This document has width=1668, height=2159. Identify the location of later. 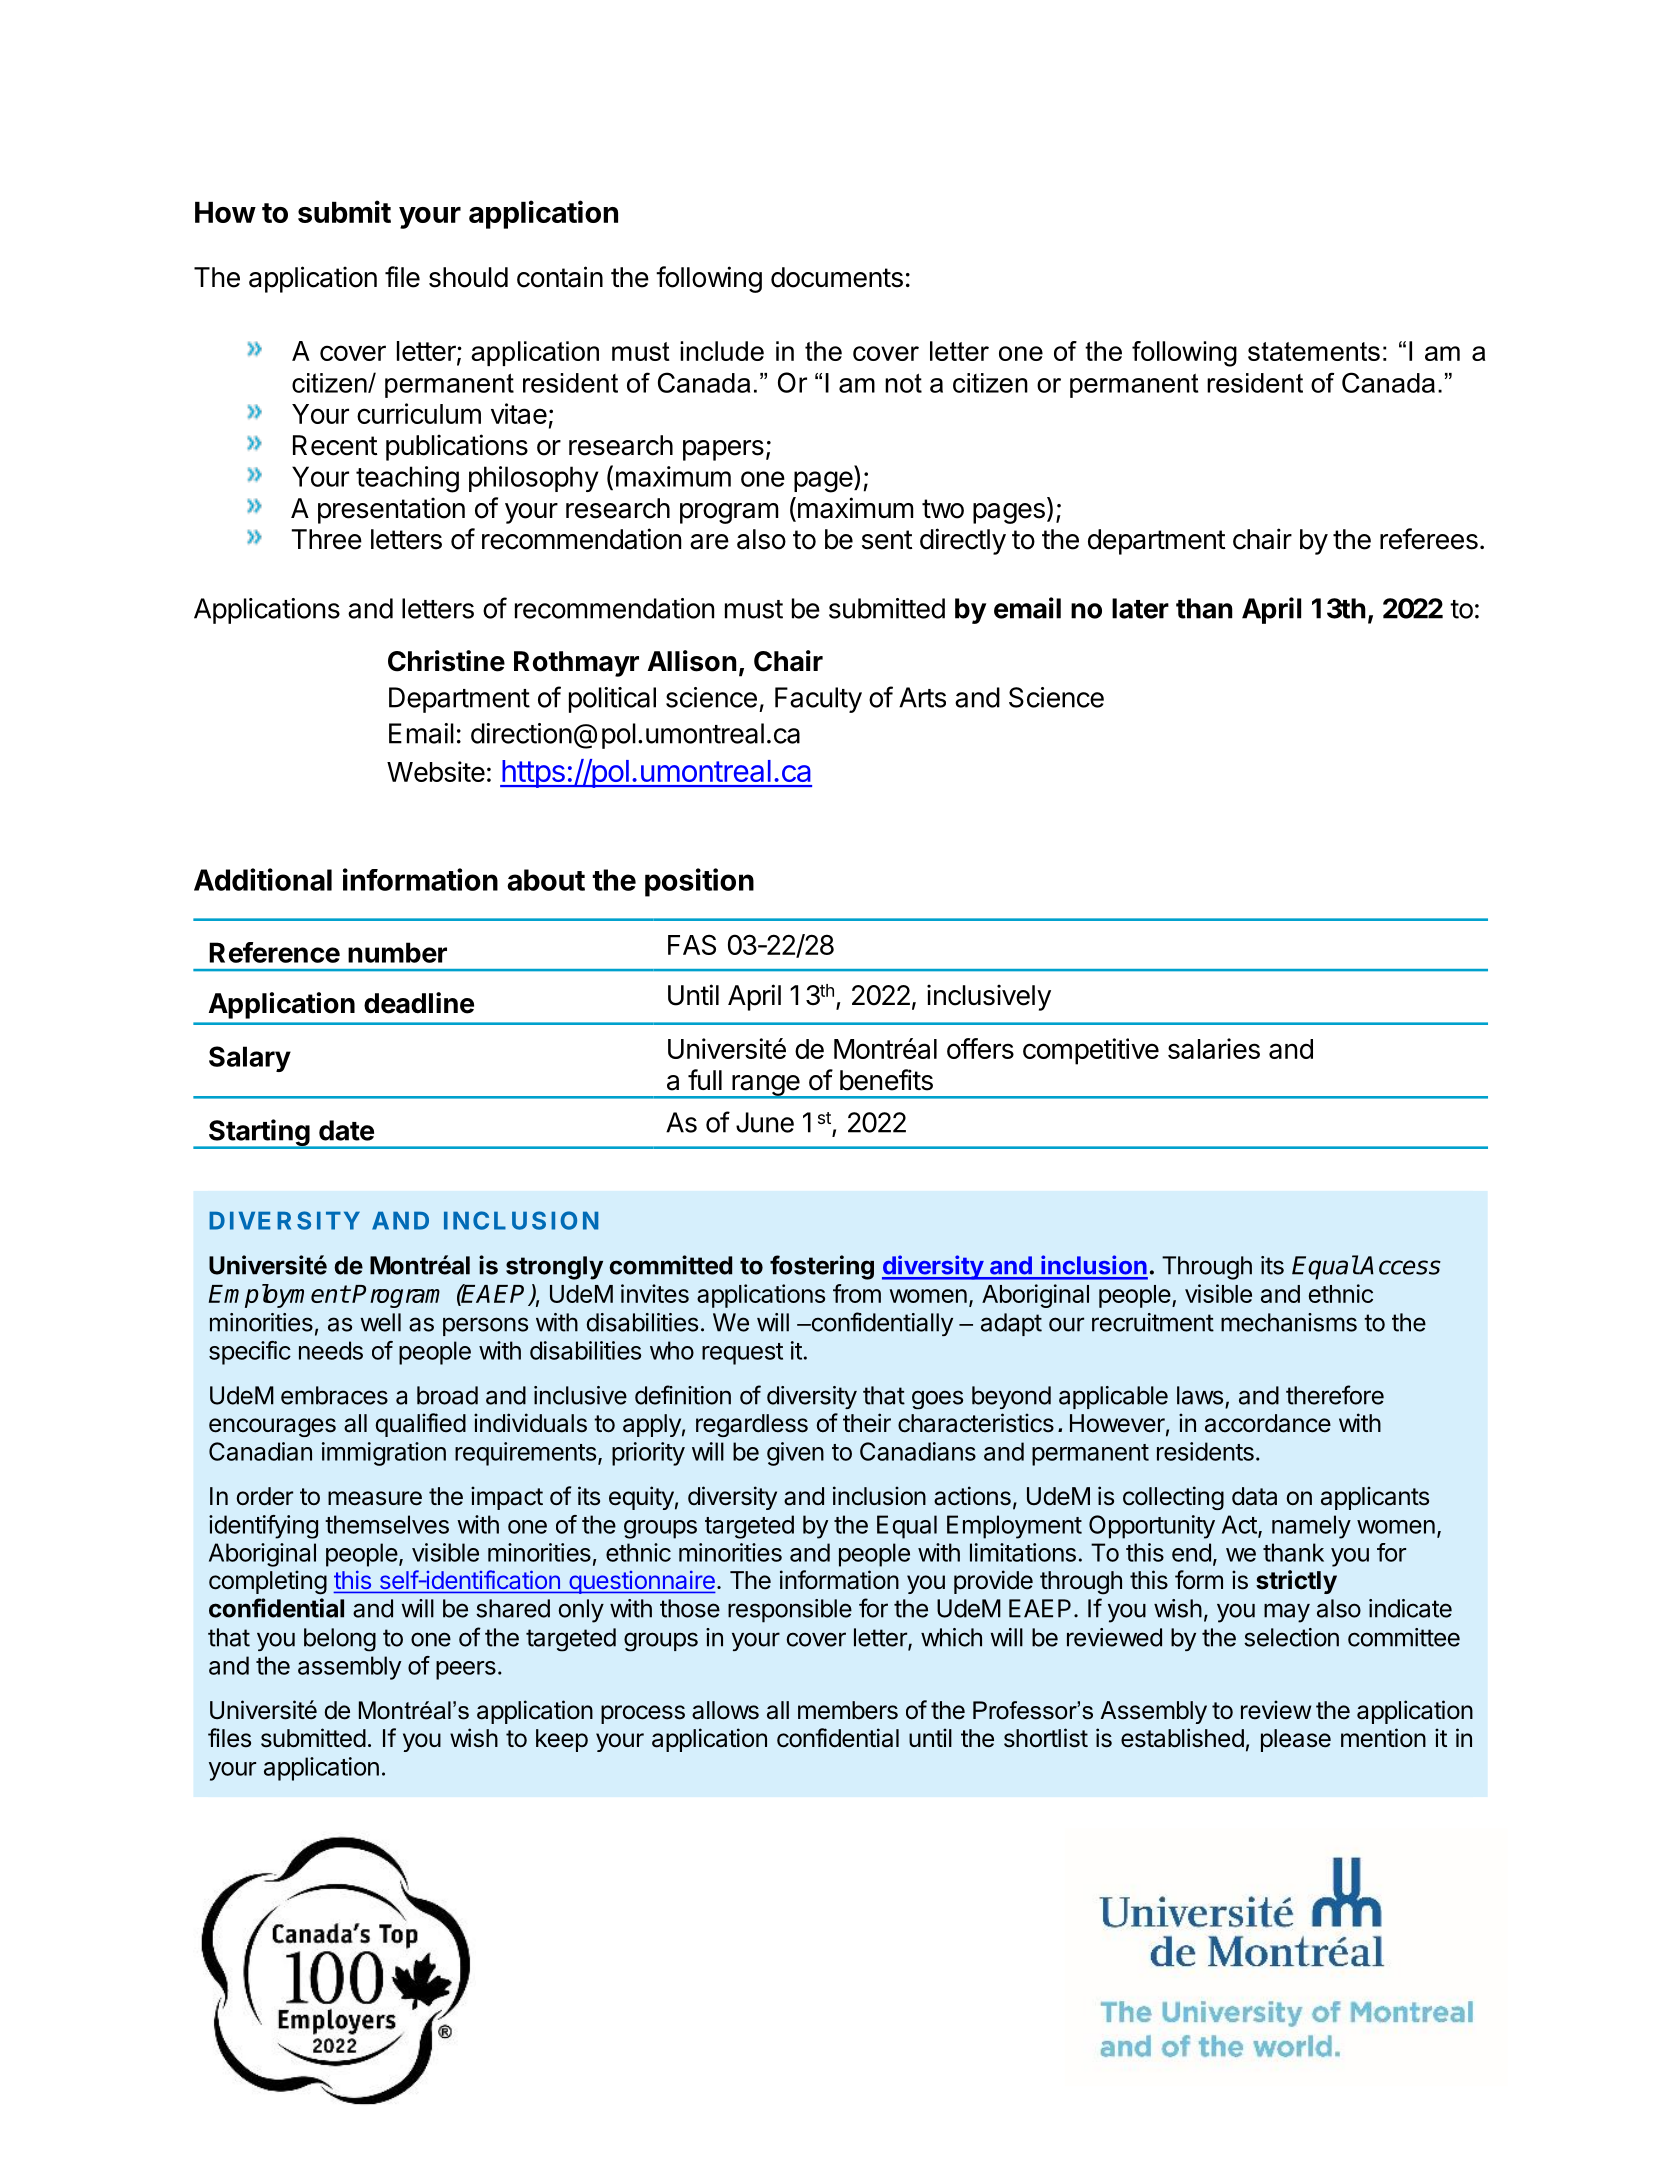
(1140, 608).
